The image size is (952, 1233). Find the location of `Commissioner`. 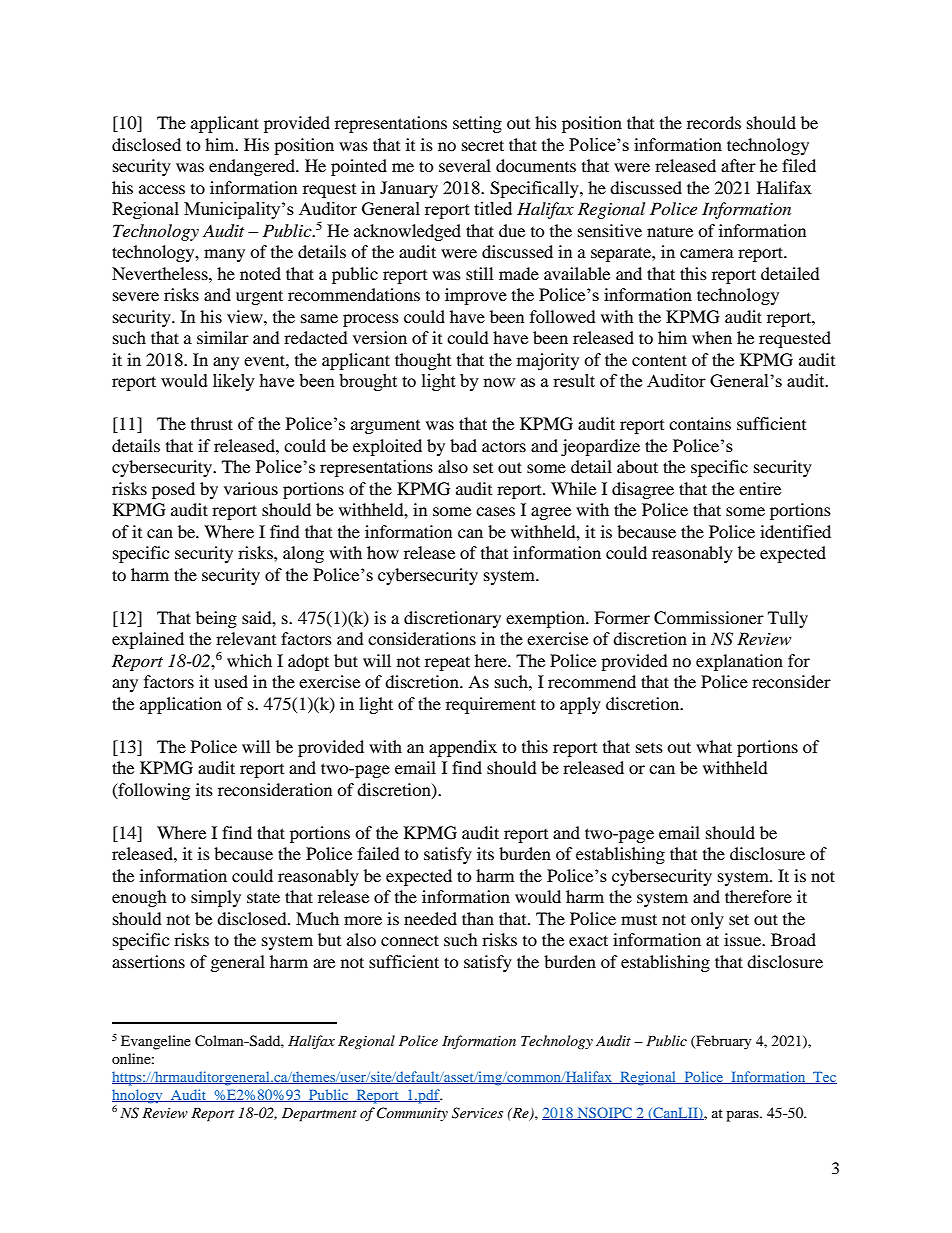

Commissioner is located at coordinates (709, 618).
